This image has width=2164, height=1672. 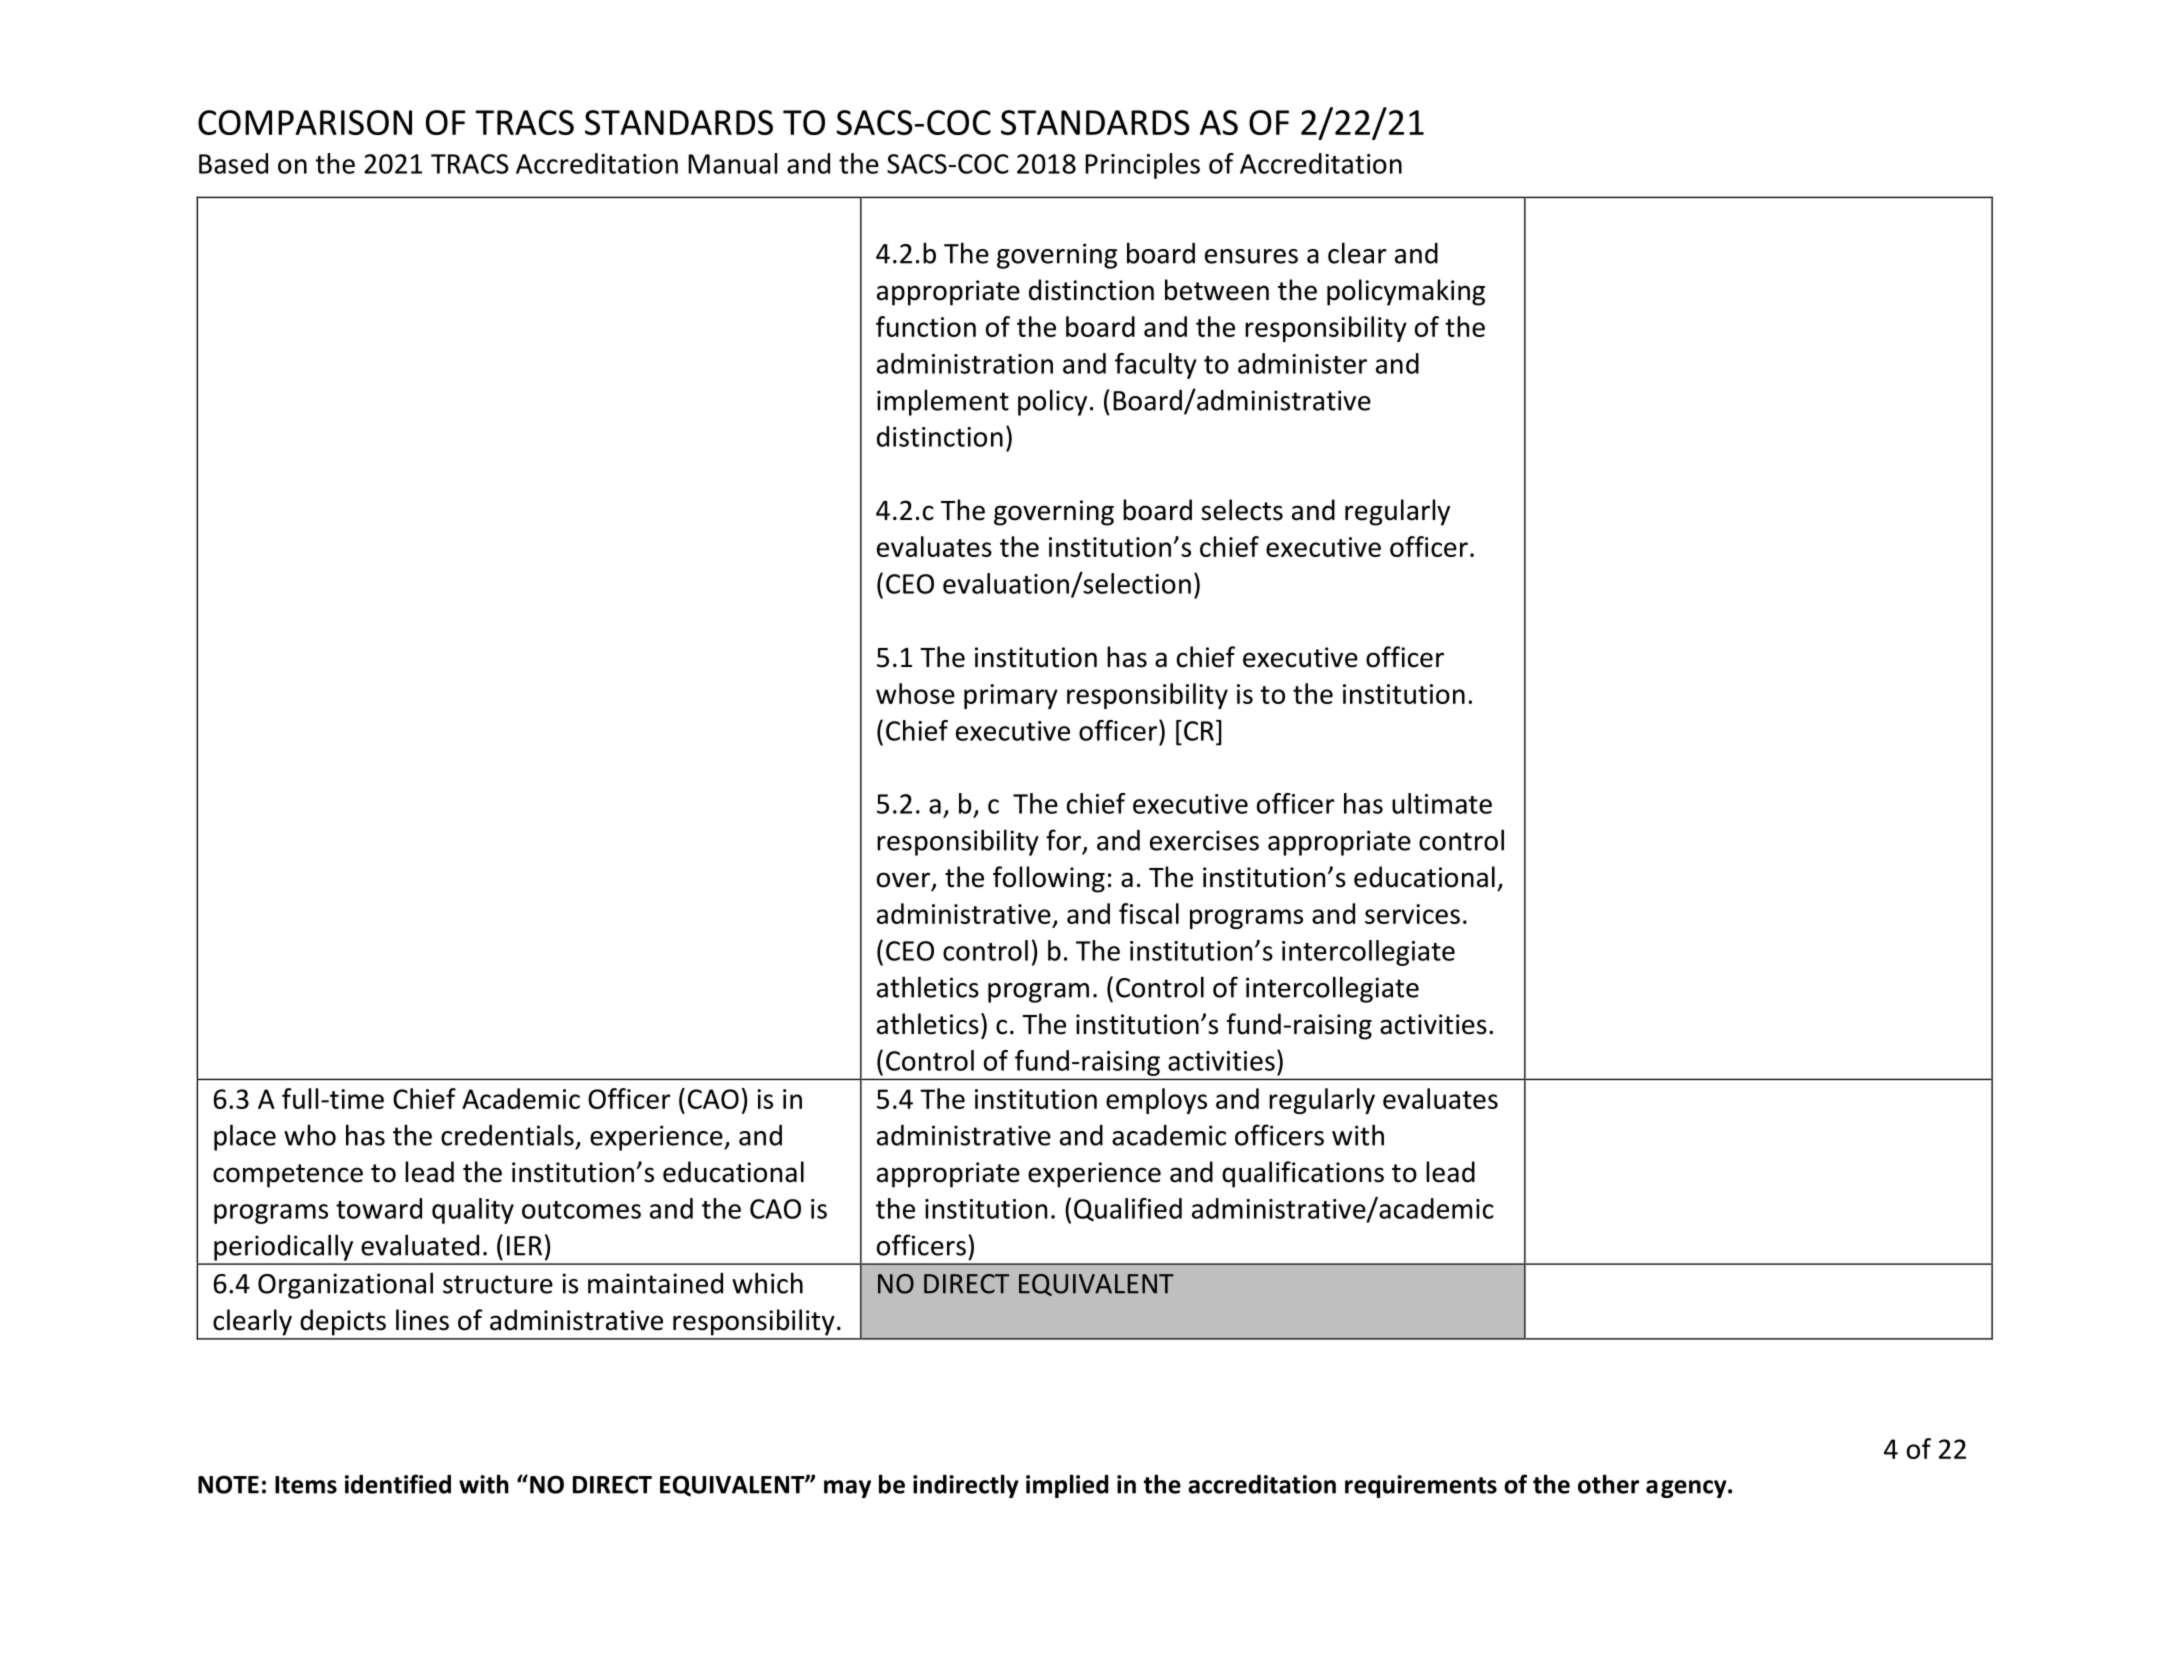 What do you see at coordinates (1142, 166) in the image?
I see `Principles` at bounding box center [1142, 166].
